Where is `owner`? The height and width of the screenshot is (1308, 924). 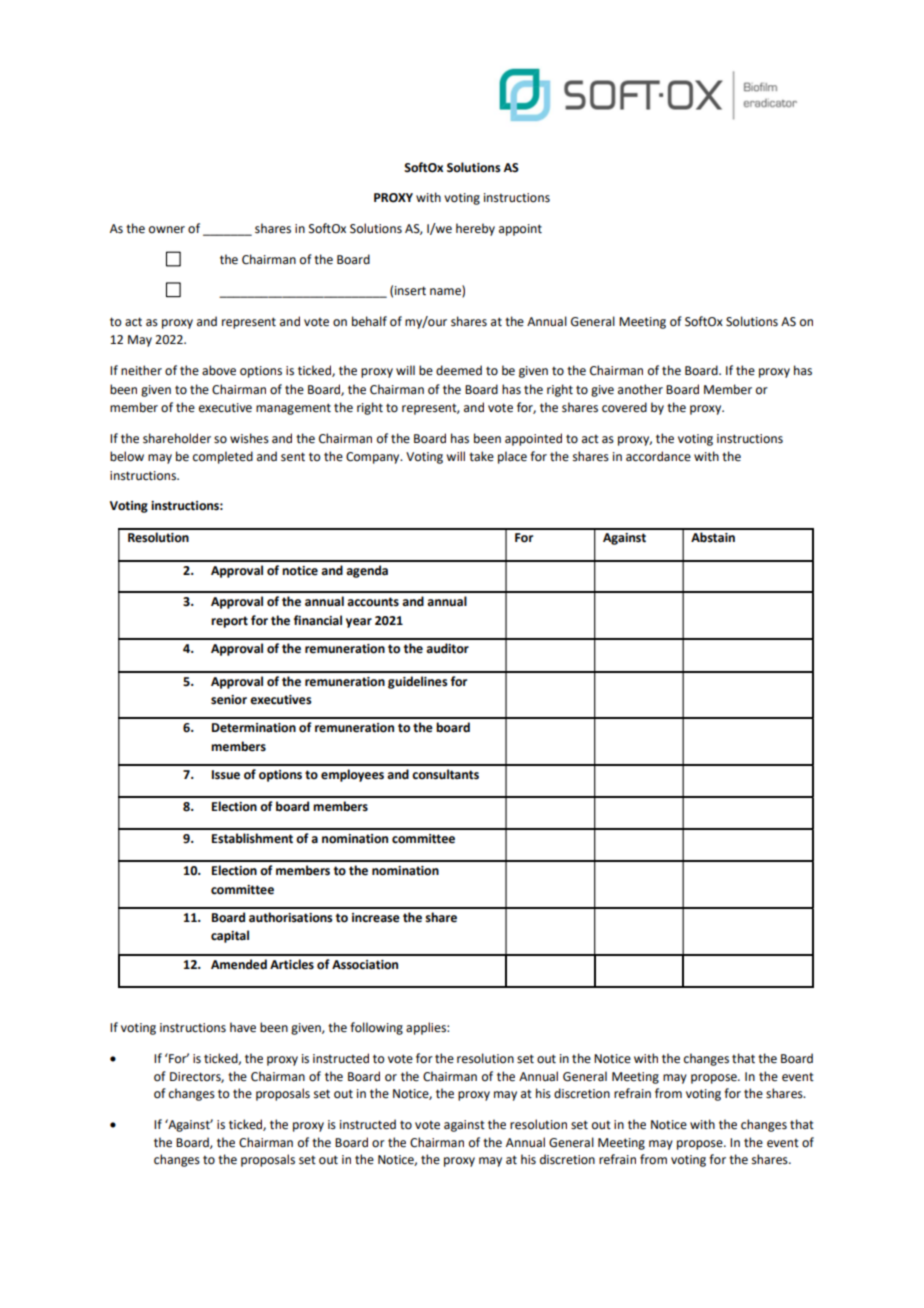 owner is located at coordinates (167, 230).
